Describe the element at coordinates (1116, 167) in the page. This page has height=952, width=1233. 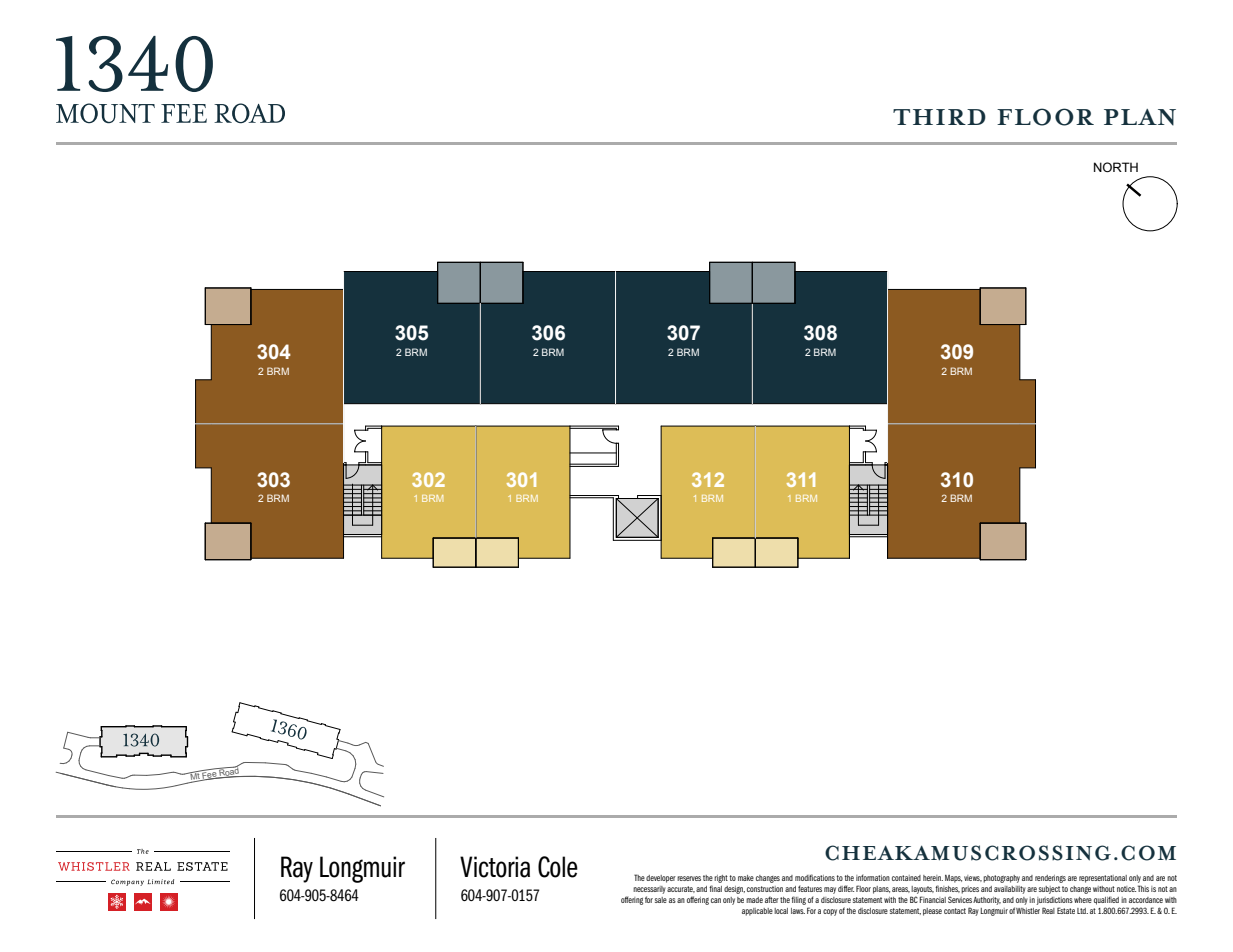
I see `NORTH` at that location.
